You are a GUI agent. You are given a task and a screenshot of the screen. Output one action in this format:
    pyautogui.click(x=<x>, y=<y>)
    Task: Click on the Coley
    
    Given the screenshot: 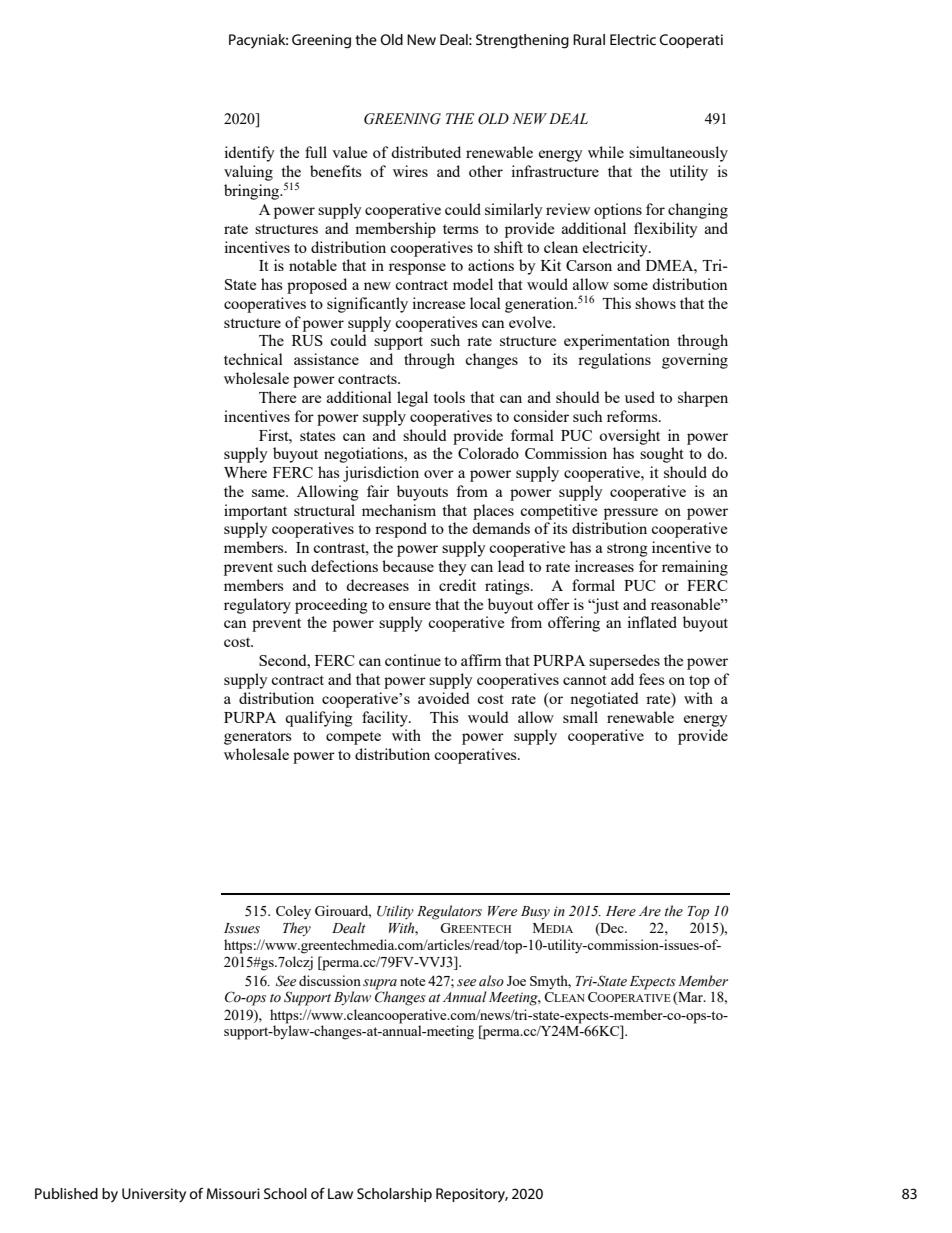 What is the action you would take?
    pyautogui.click(x=293, y=912)
